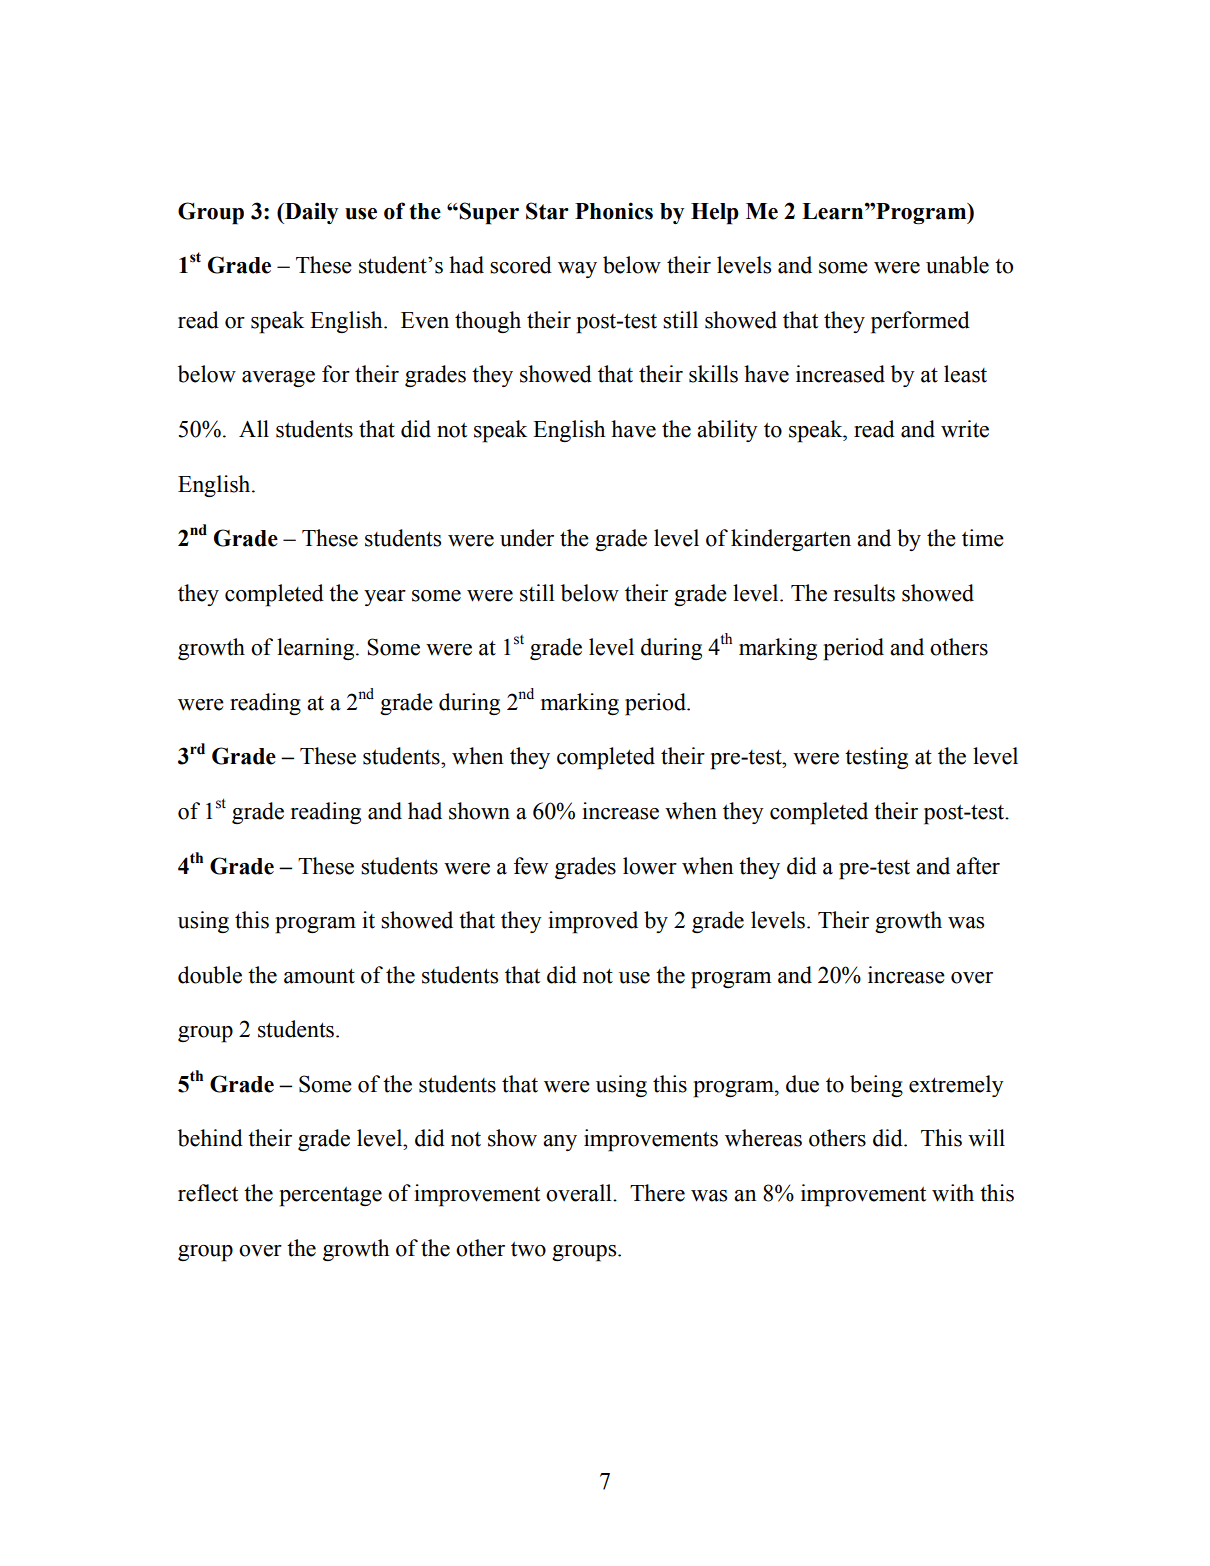 The height and width of the image is (1566, 1210). I want to click on unable, so click(957, 265).
